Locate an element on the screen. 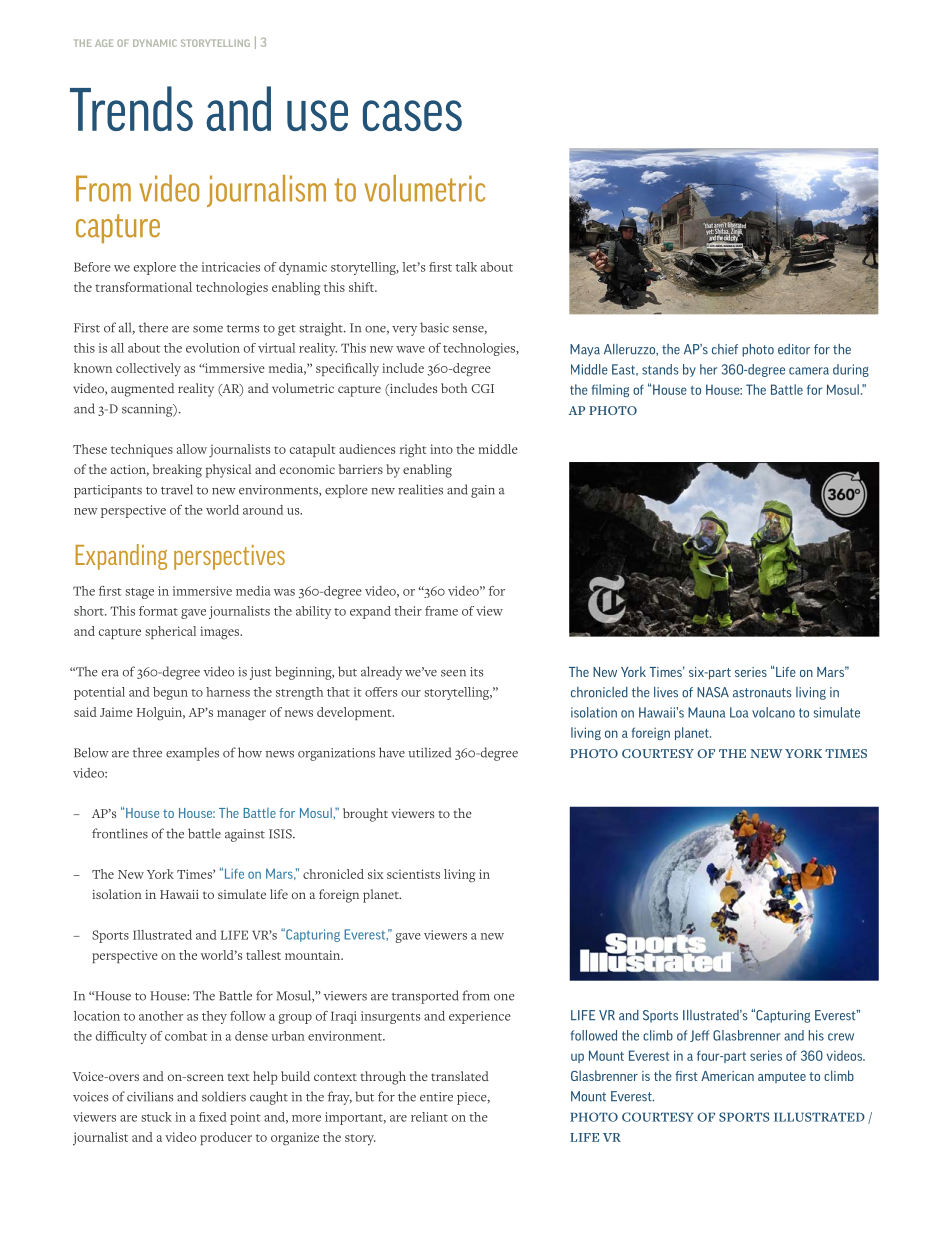 The height and width of the screenshot is (1233, 952). travel is located at coordinates (177, 489).
